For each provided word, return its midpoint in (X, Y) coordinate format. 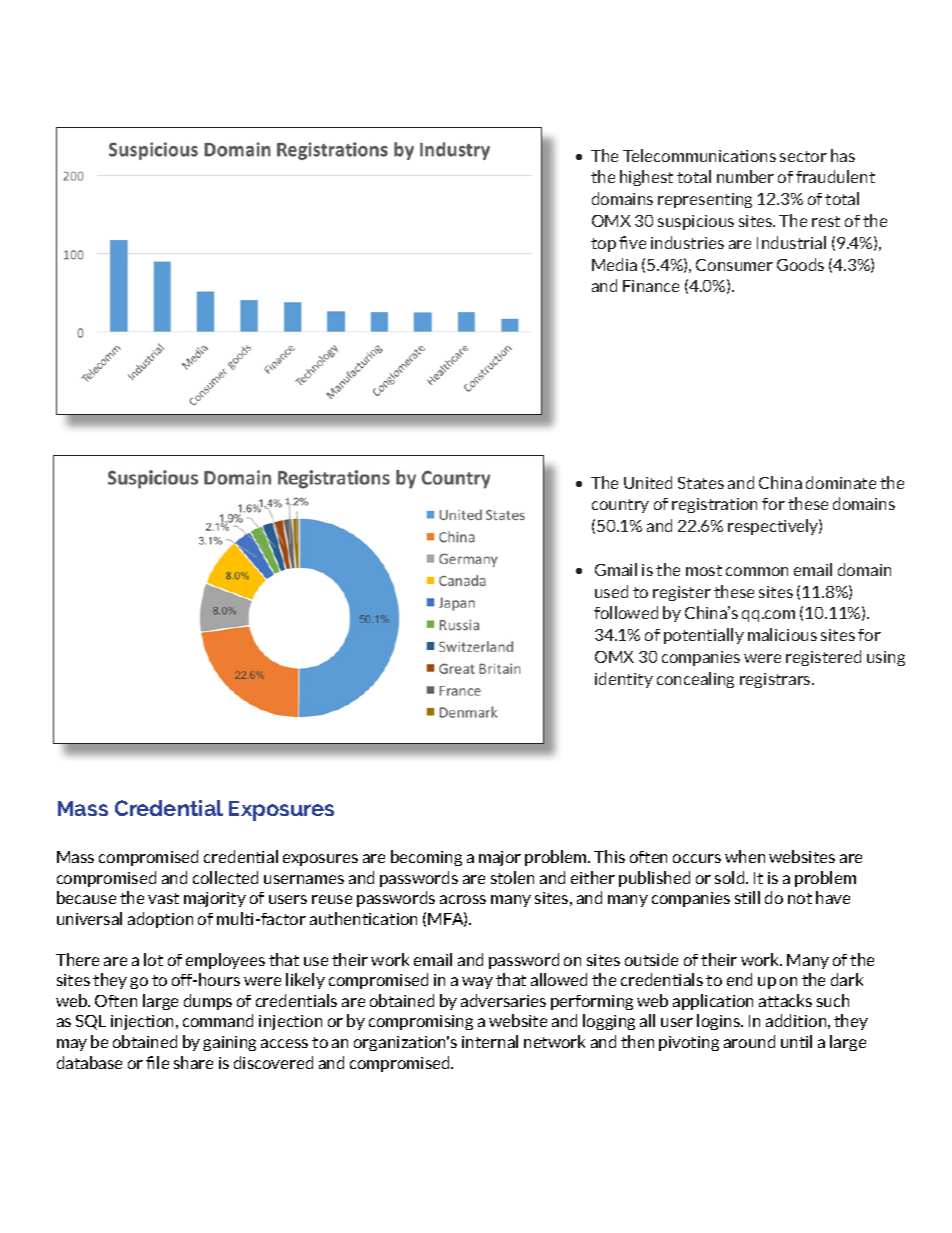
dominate (841, 482)
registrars (776, 680)
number (745, 176)
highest (646, 178)
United (648, 482)
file (157, 1062)
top (603, 245)
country (620, 506)
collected (225, 877)
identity (624, 680)
